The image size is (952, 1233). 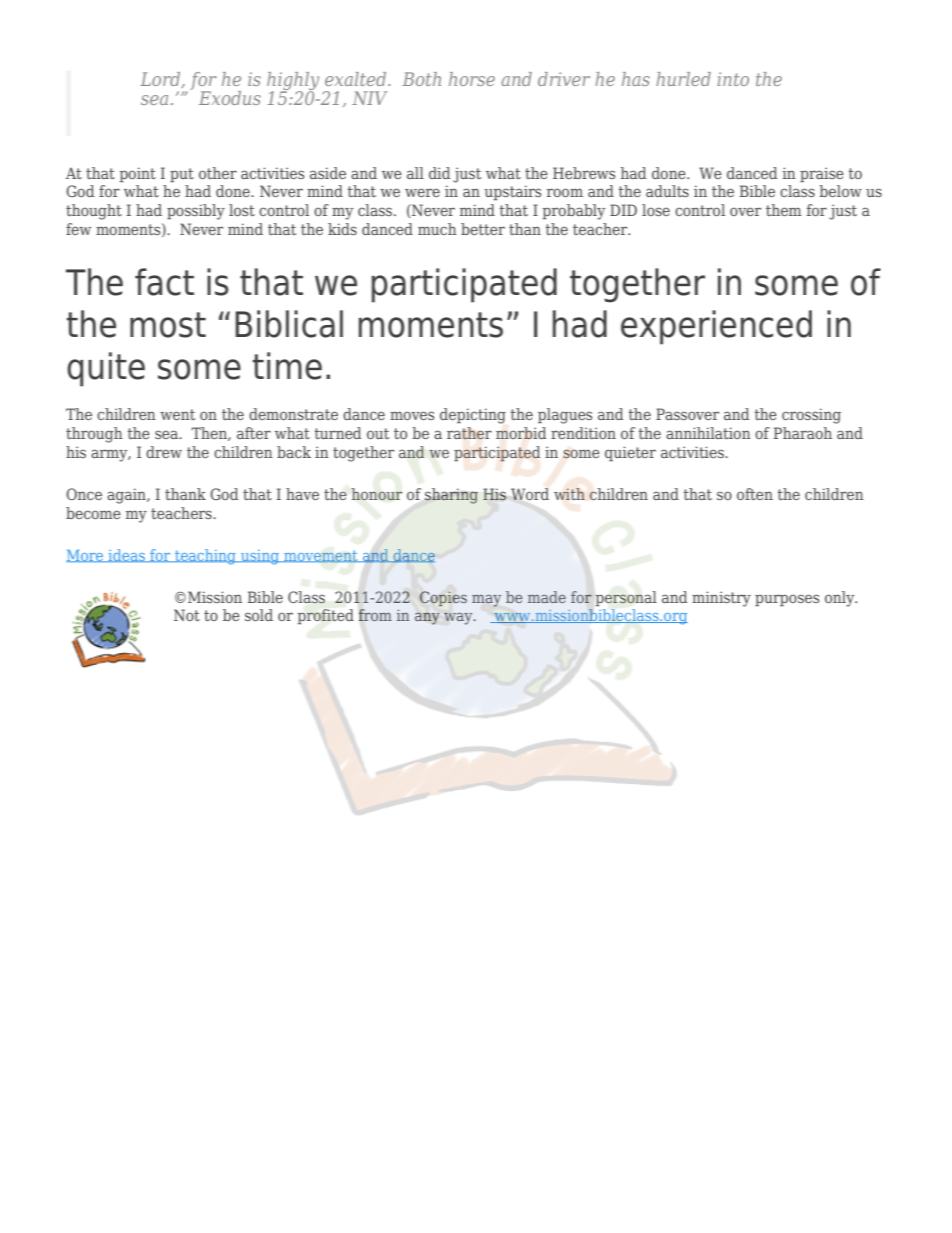 I want to click on sharing, so click(x=451, y=496).
